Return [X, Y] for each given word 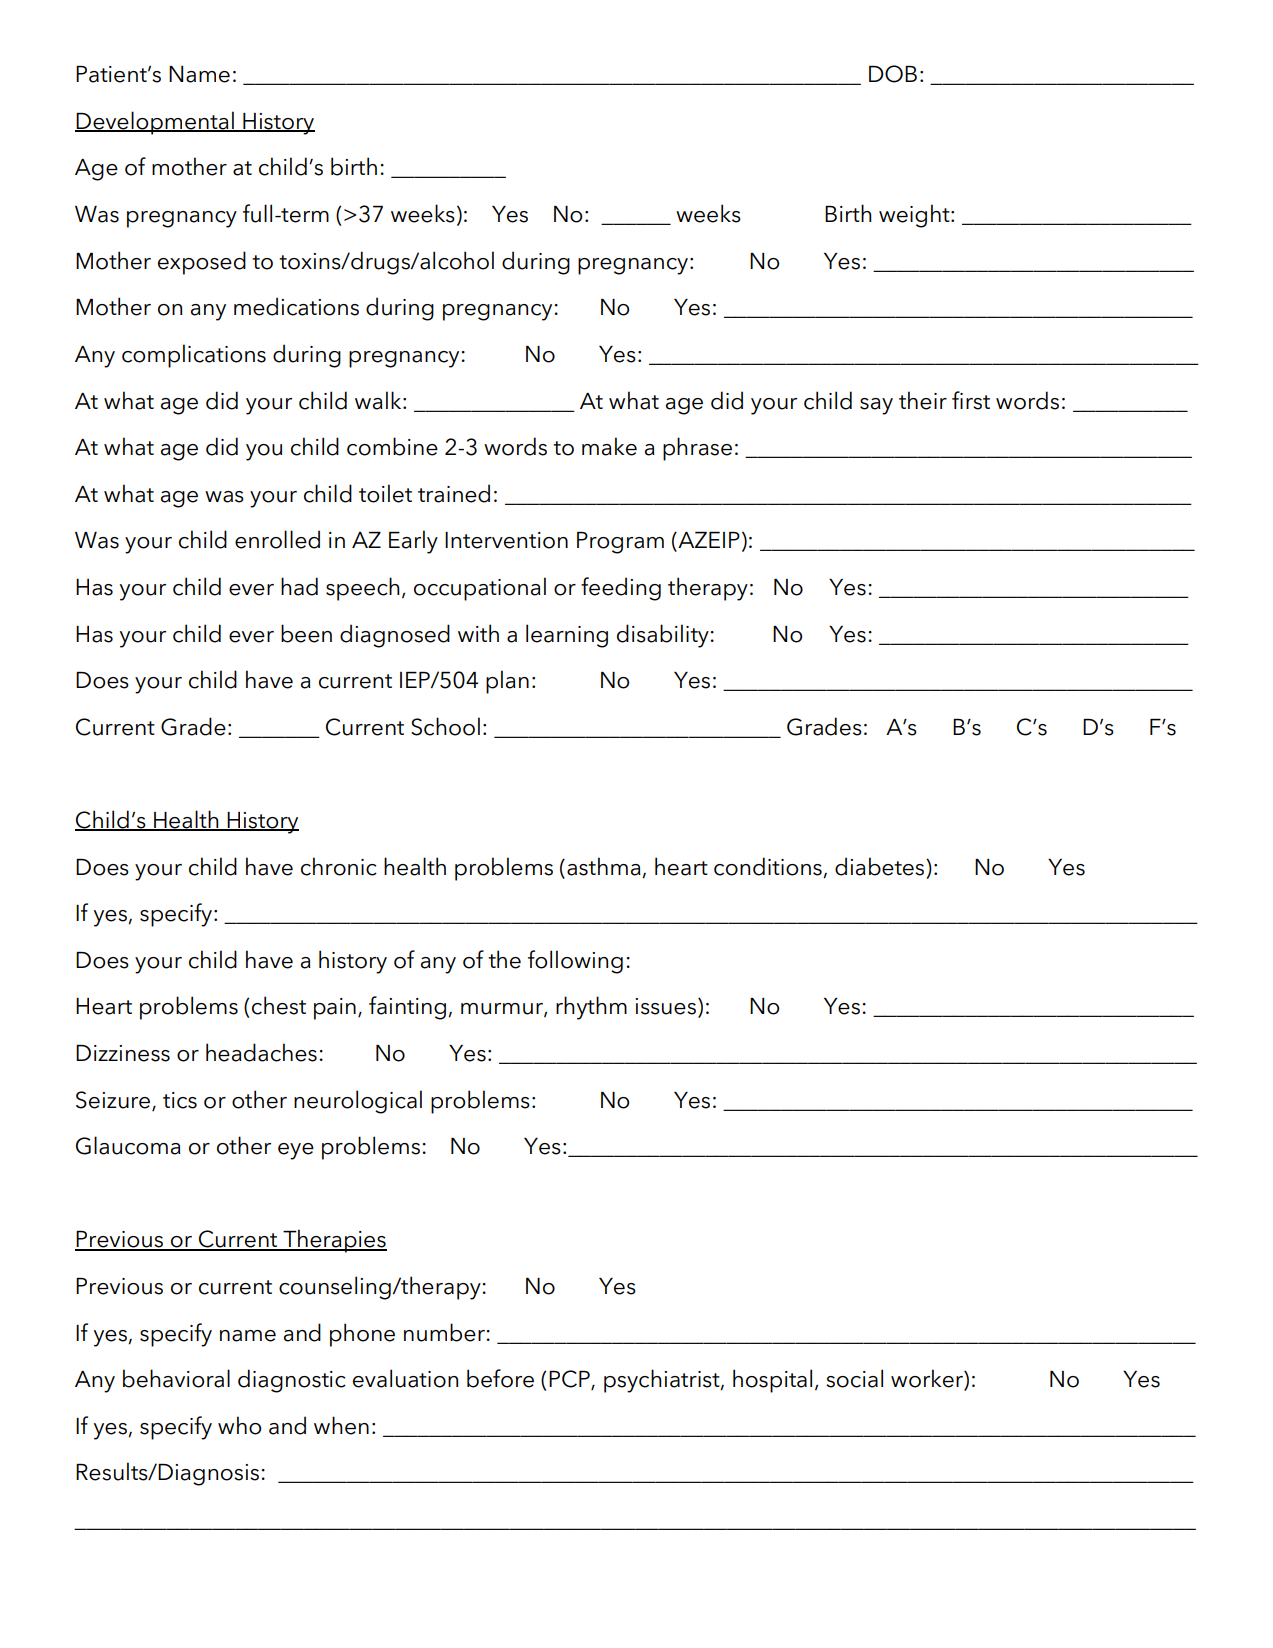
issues [665, 1006]
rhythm [591, 1008]
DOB [893, 74]
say [876, 406]
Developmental [155, 123]
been [306, 633]
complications [194, 356]
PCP [570, 1380]
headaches [261, 1052]
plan [507, 682]
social [854, 1378]
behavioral [176, 1378]
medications [296, 306]
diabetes [881, 866]
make [609, 446]
